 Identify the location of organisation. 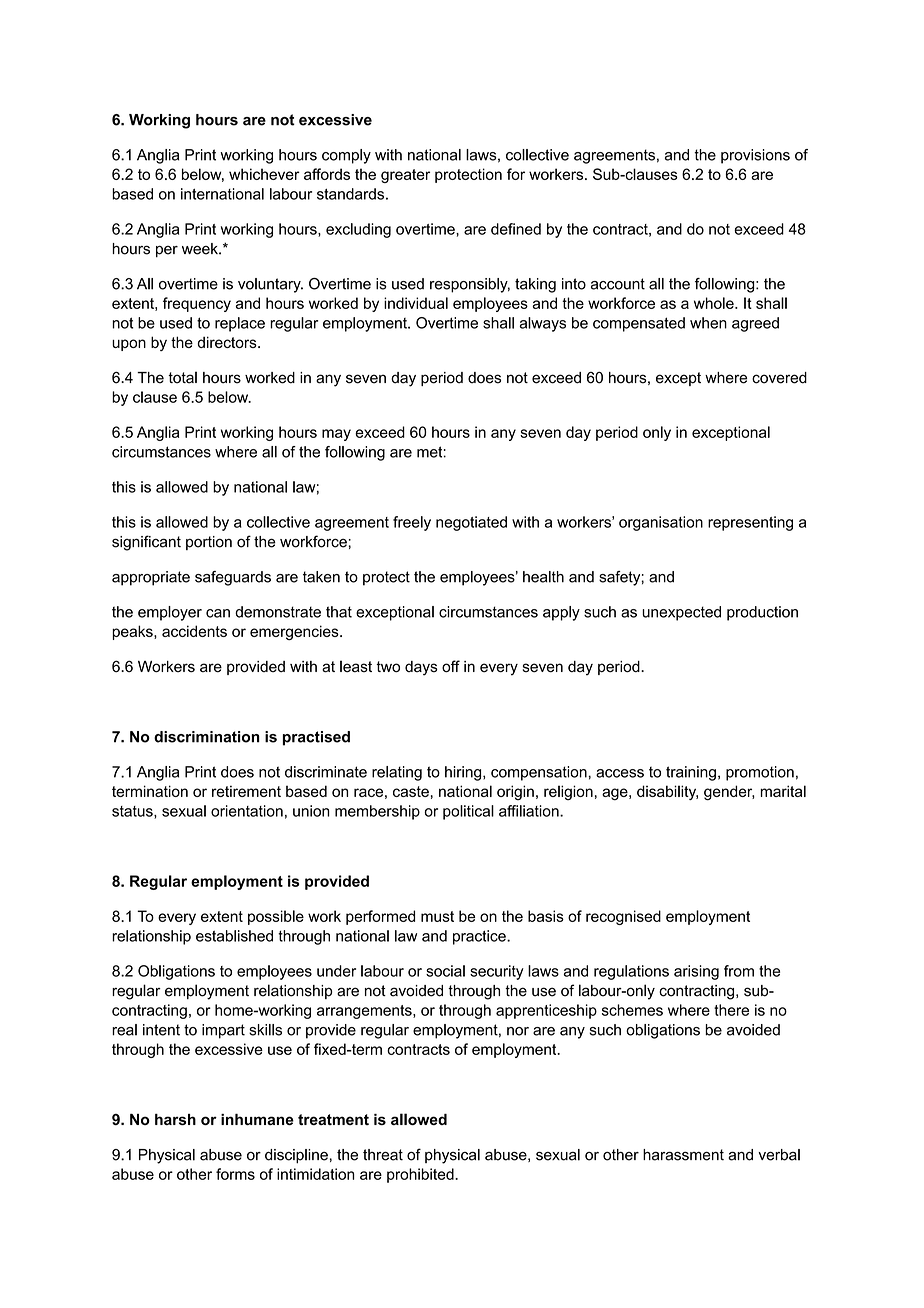
(661, 523).
